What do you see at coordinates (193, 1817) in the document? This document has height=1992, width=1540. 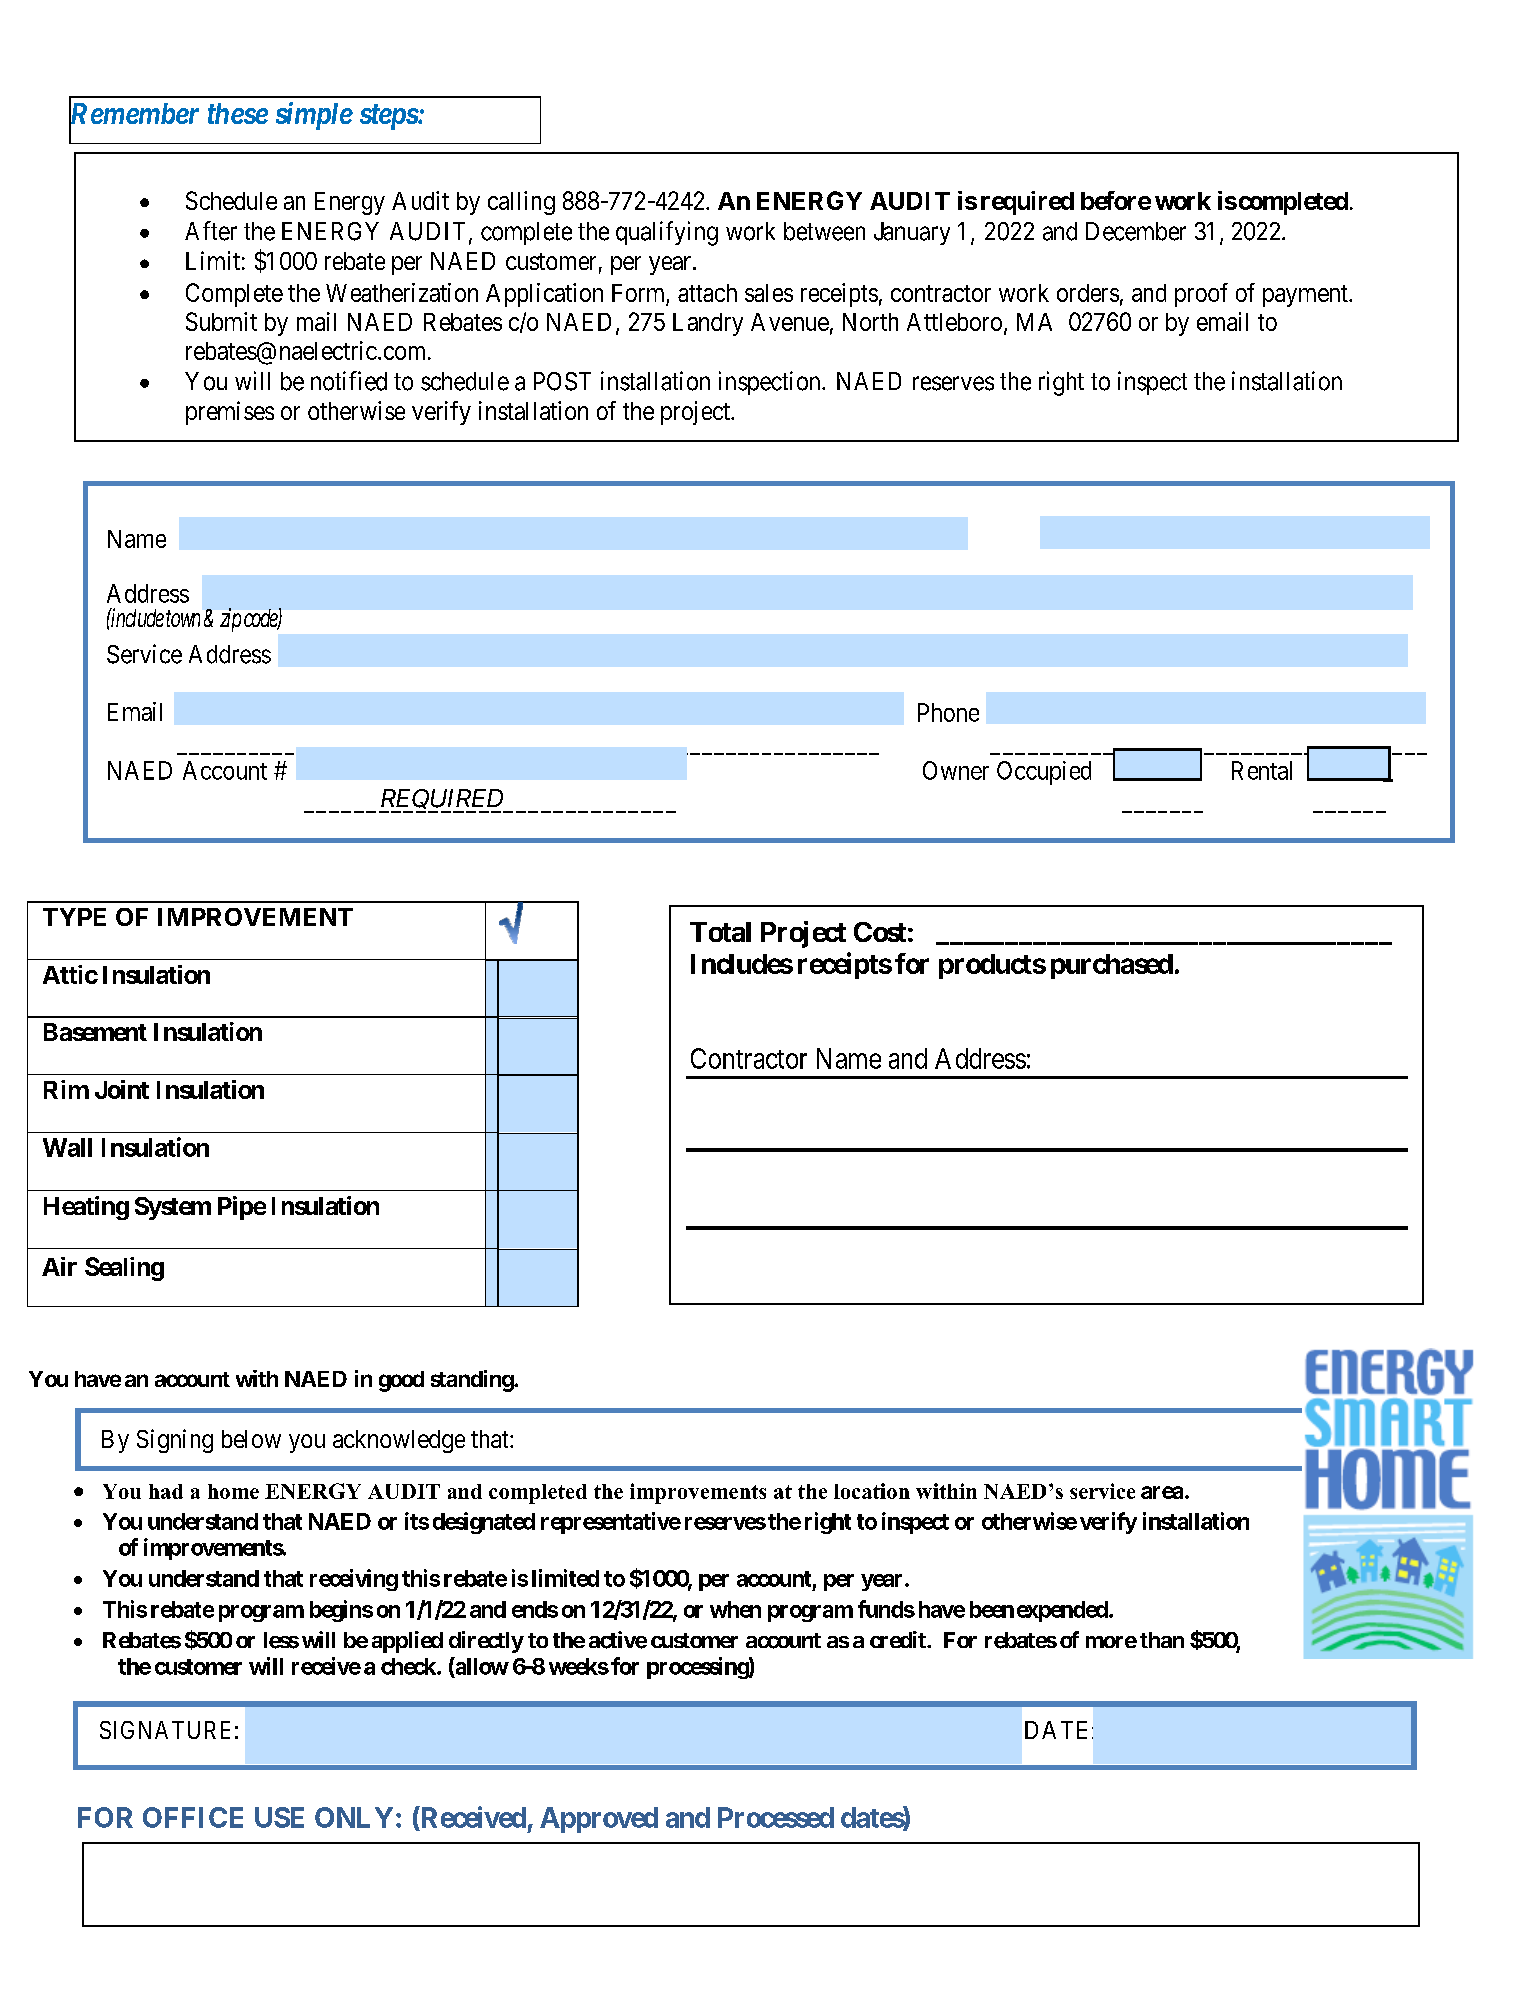 I see `OFFICE` at bounding box center [193, 1817].
